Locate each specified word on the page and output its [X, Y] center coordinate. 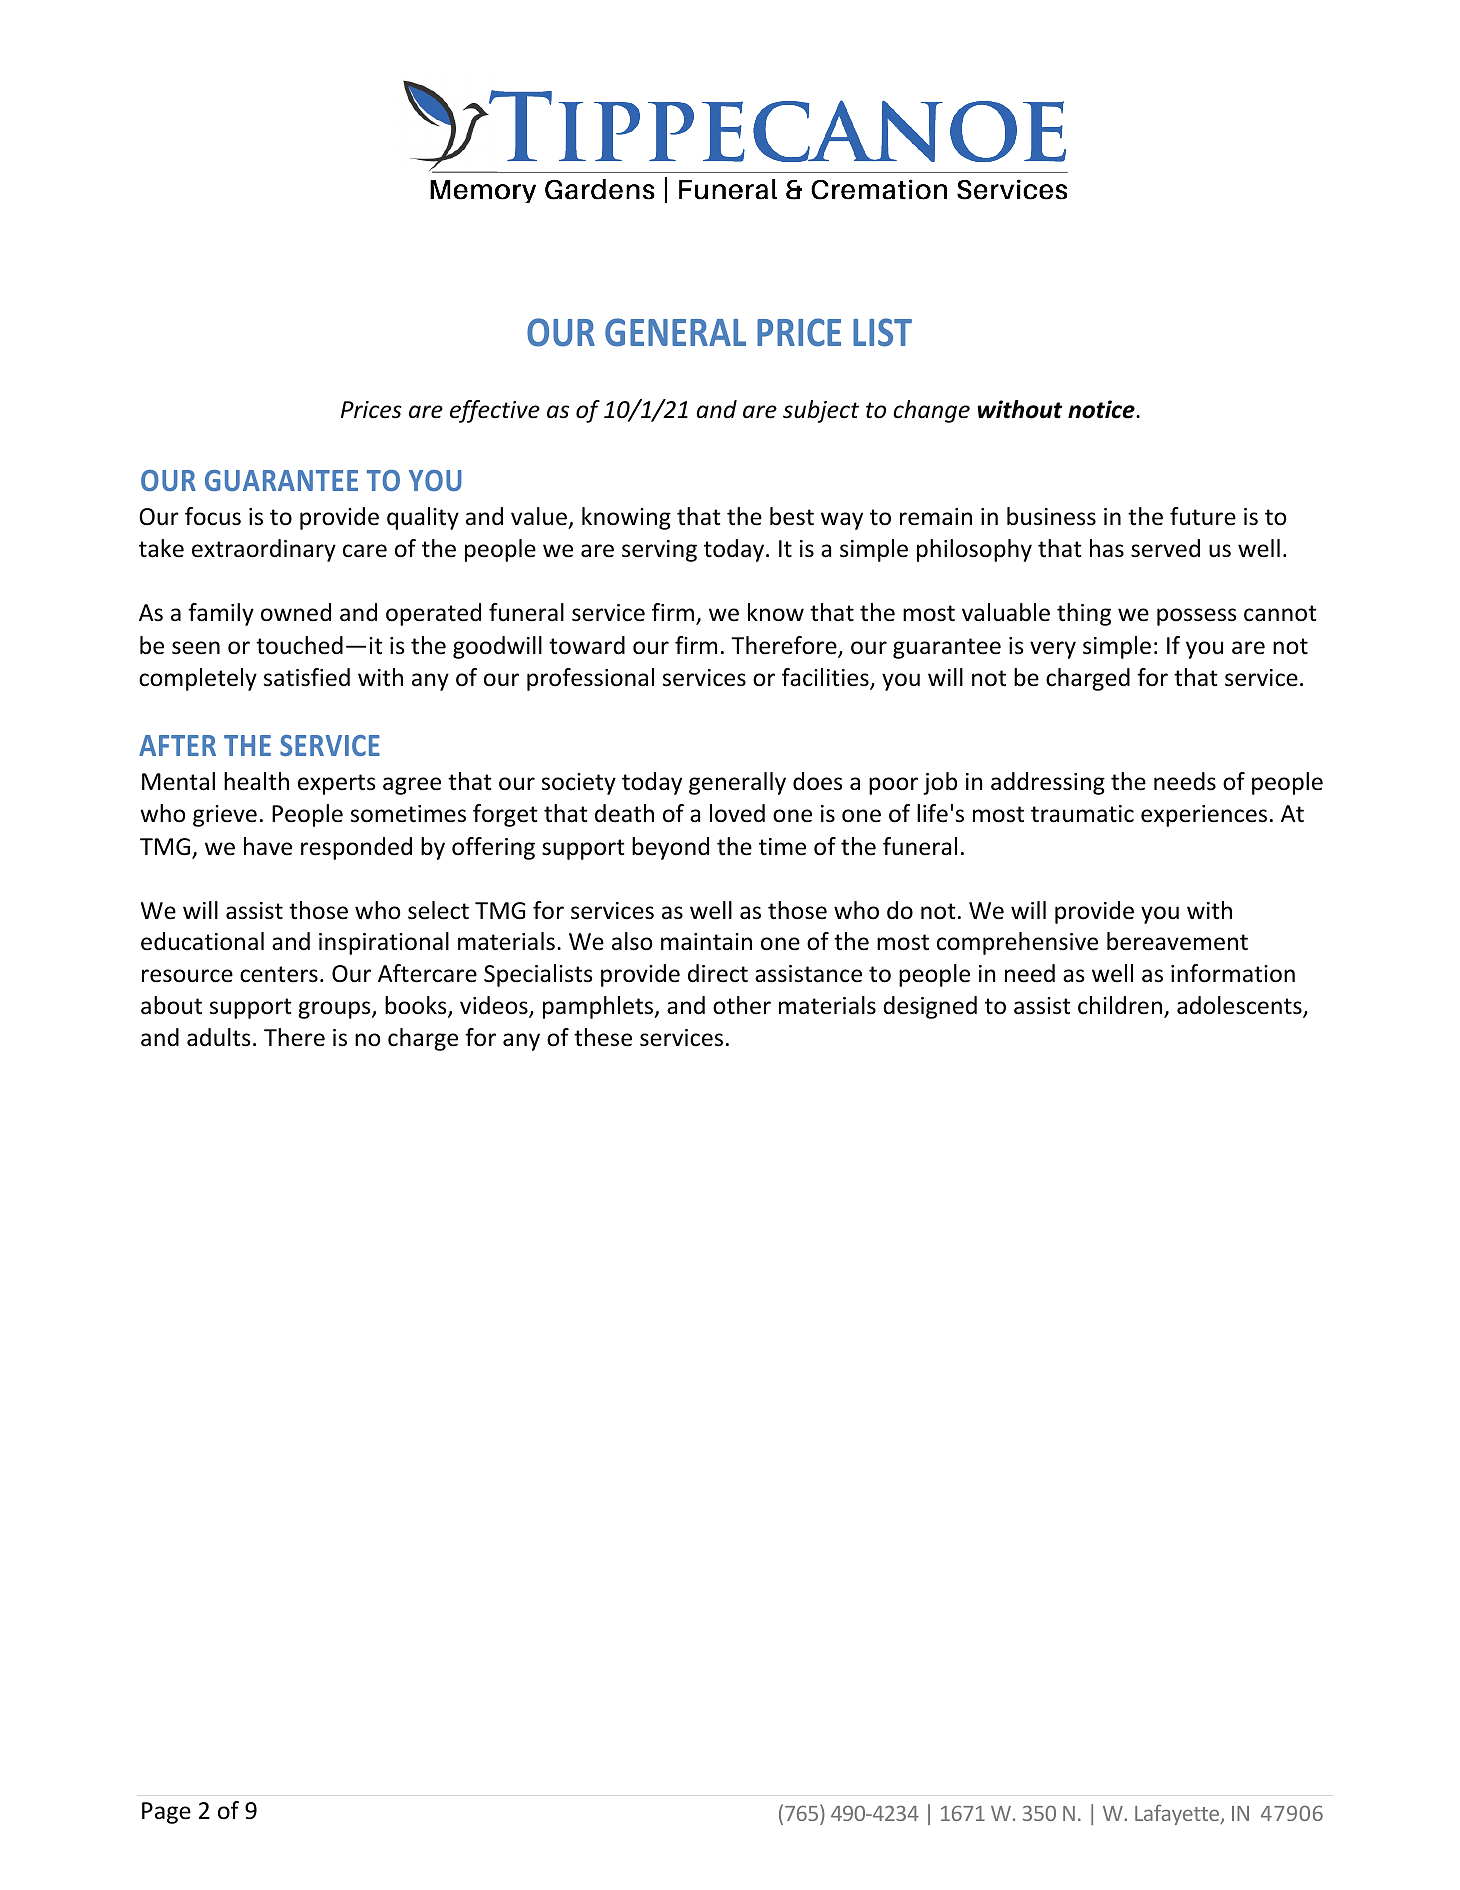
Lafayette [1178, 1814]
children [1120, 1005]
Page [166, 1813]
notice [1102, 409]
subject [821, 411]
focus [213, 516]
